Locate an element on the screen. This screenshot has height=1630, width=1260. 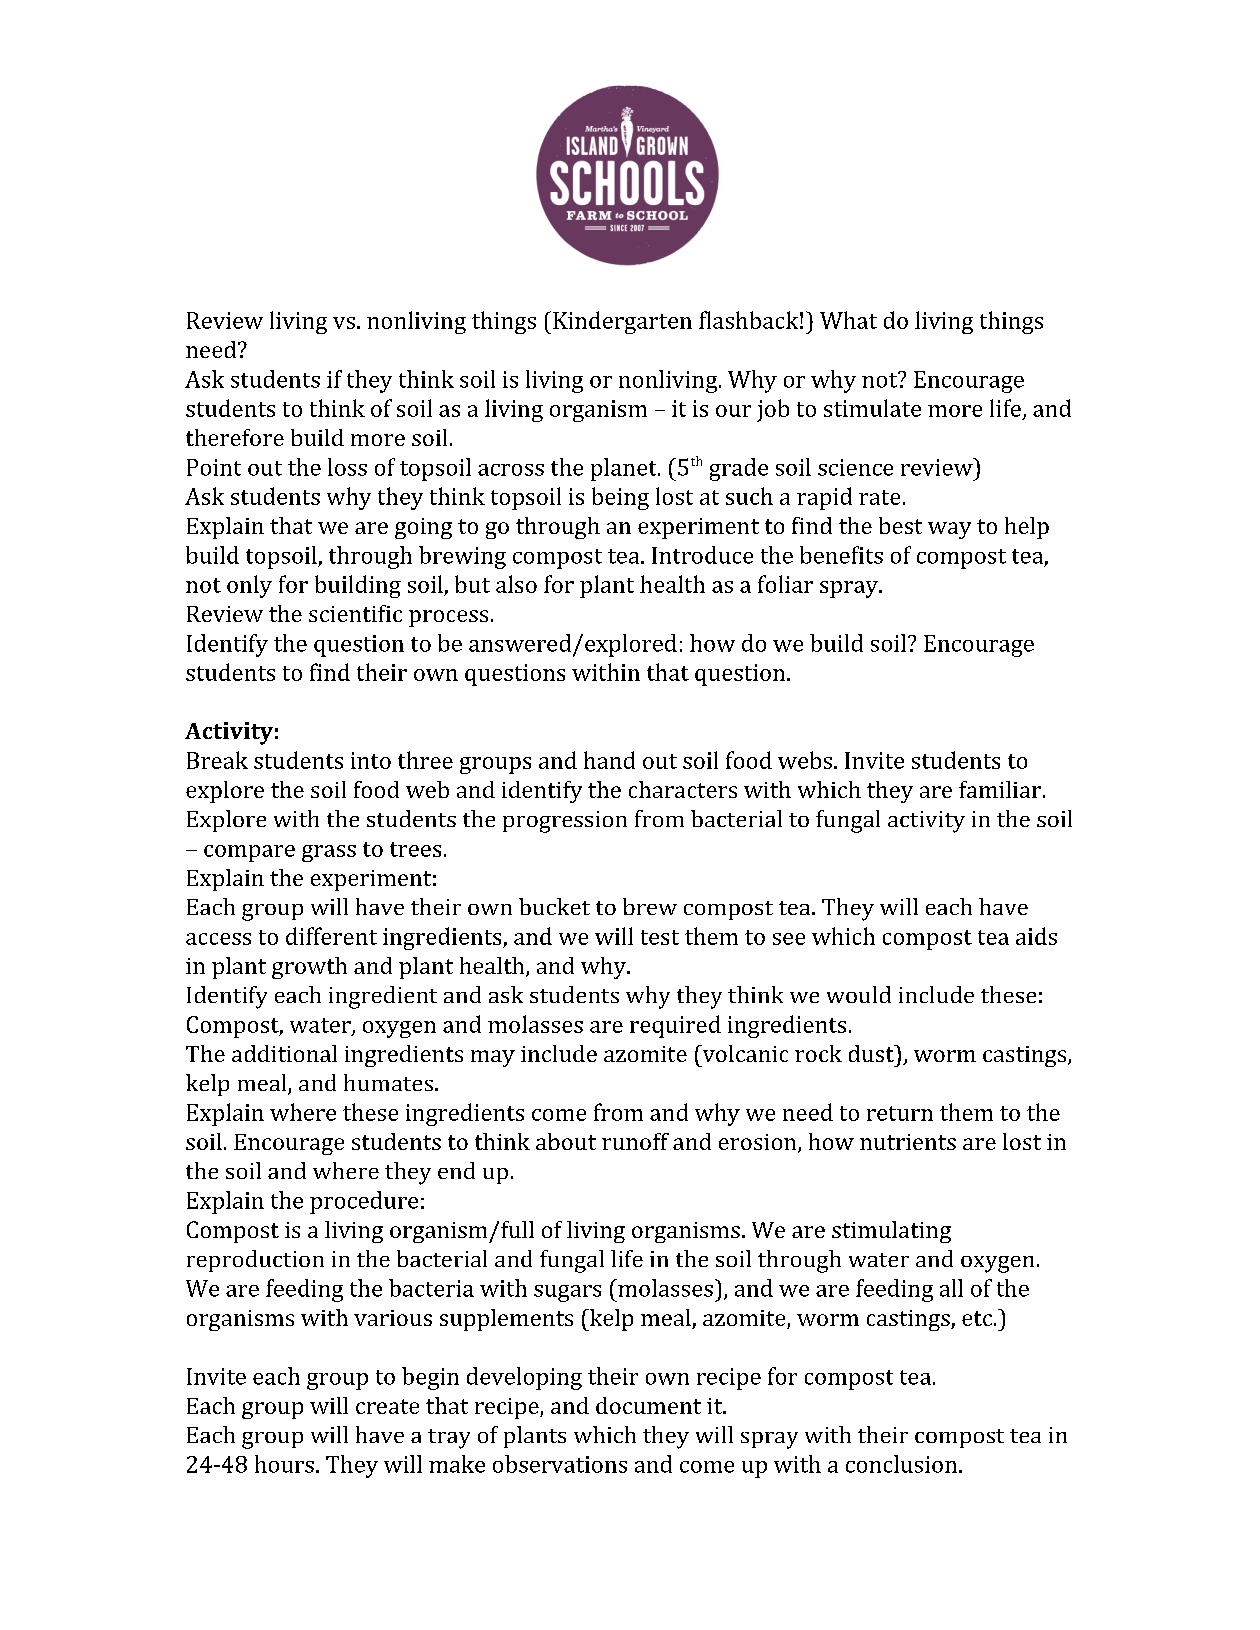
runoff is located at coordinates (635, 1141).
